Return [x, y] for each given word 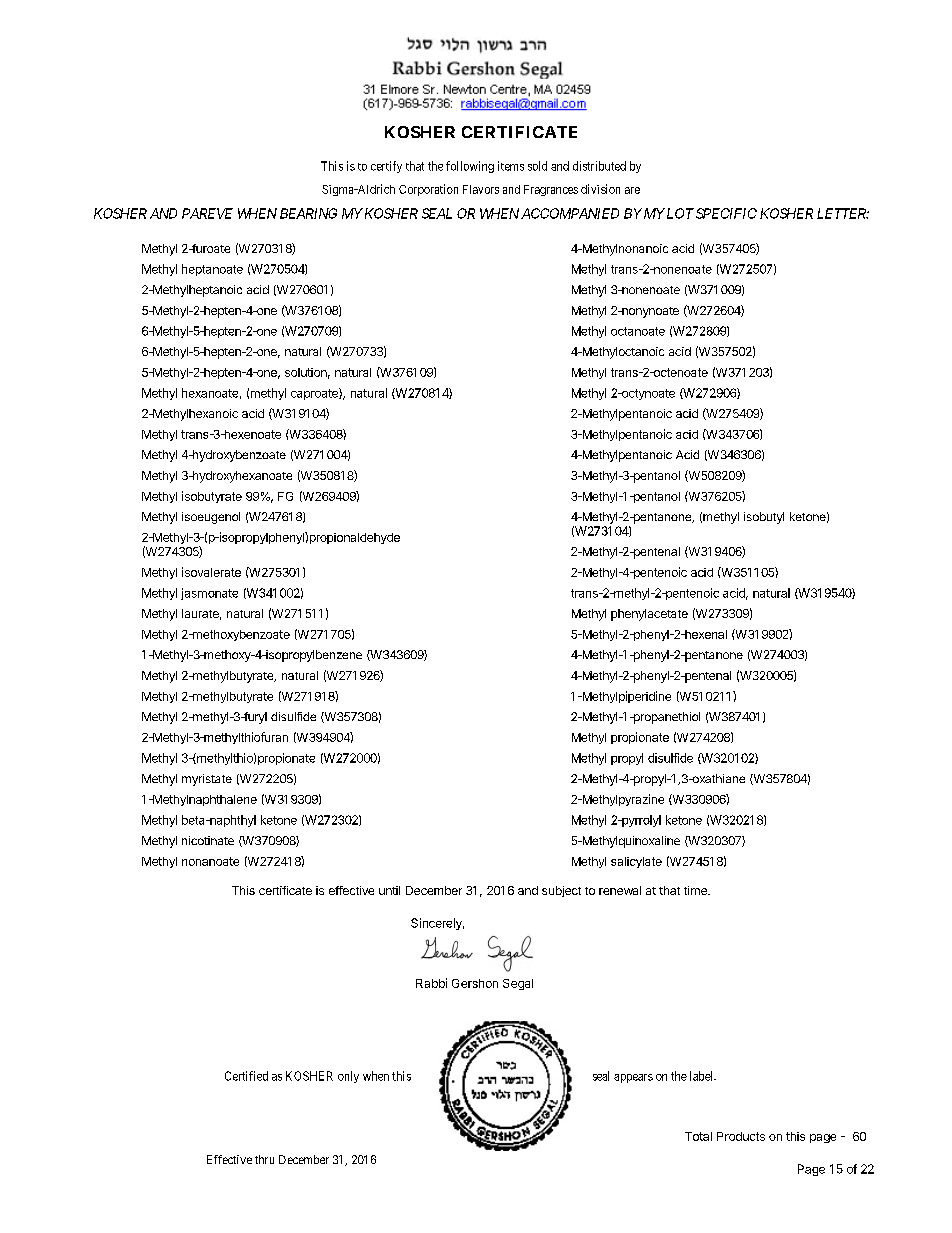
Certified [246, 1076]
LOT [680, 213]
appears [633, 1078]
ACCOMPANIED [570, 213]
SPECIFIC [726, 213]
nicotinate [208, 840]
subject [561, 891]
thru [264, 1159]
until [389, 890]
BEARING [308, 213]
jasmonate [209, 594]
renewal [620, 890]
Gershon [475, 983]
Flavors [481, 189]
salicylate [636, 862]
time [696, 890]
